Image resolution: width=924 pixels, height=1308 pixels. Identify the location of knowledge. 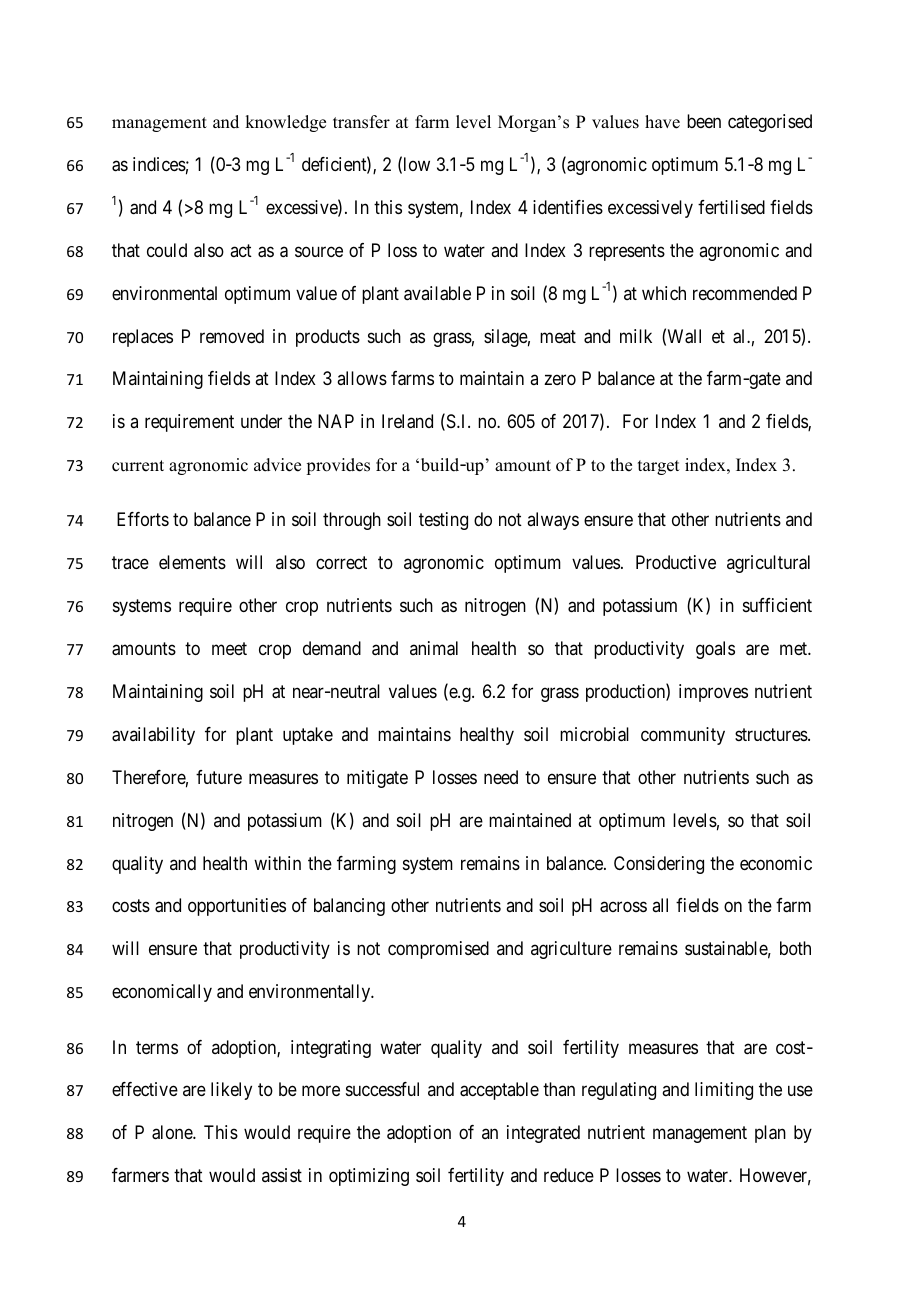
(285, 123).
